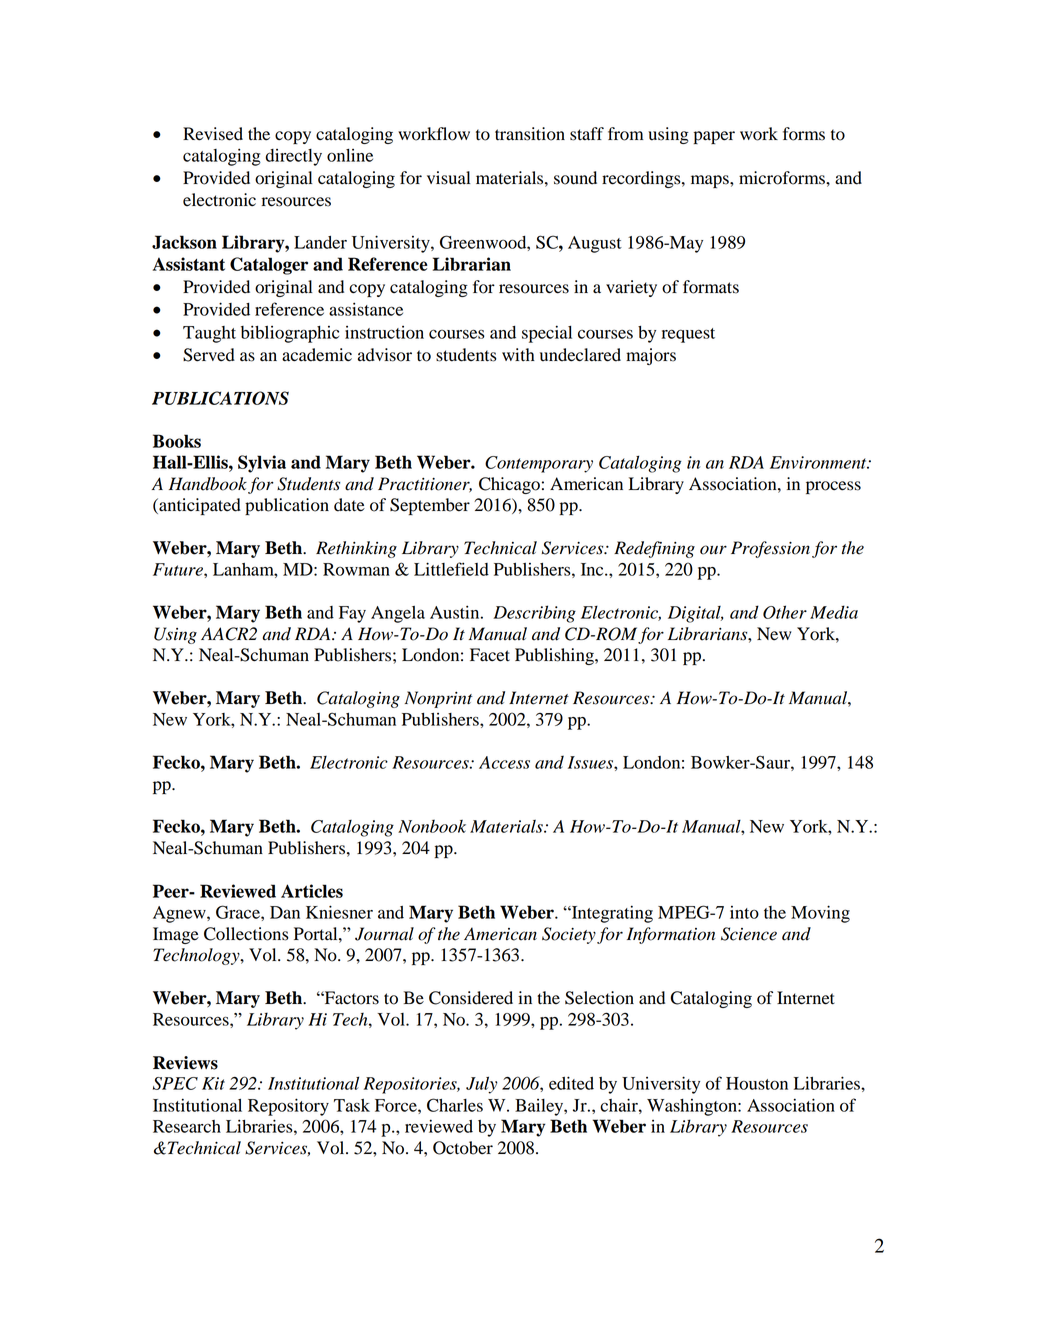  Describe the element at coordinates (293, 157) in the image. I see `directly` at that location.
